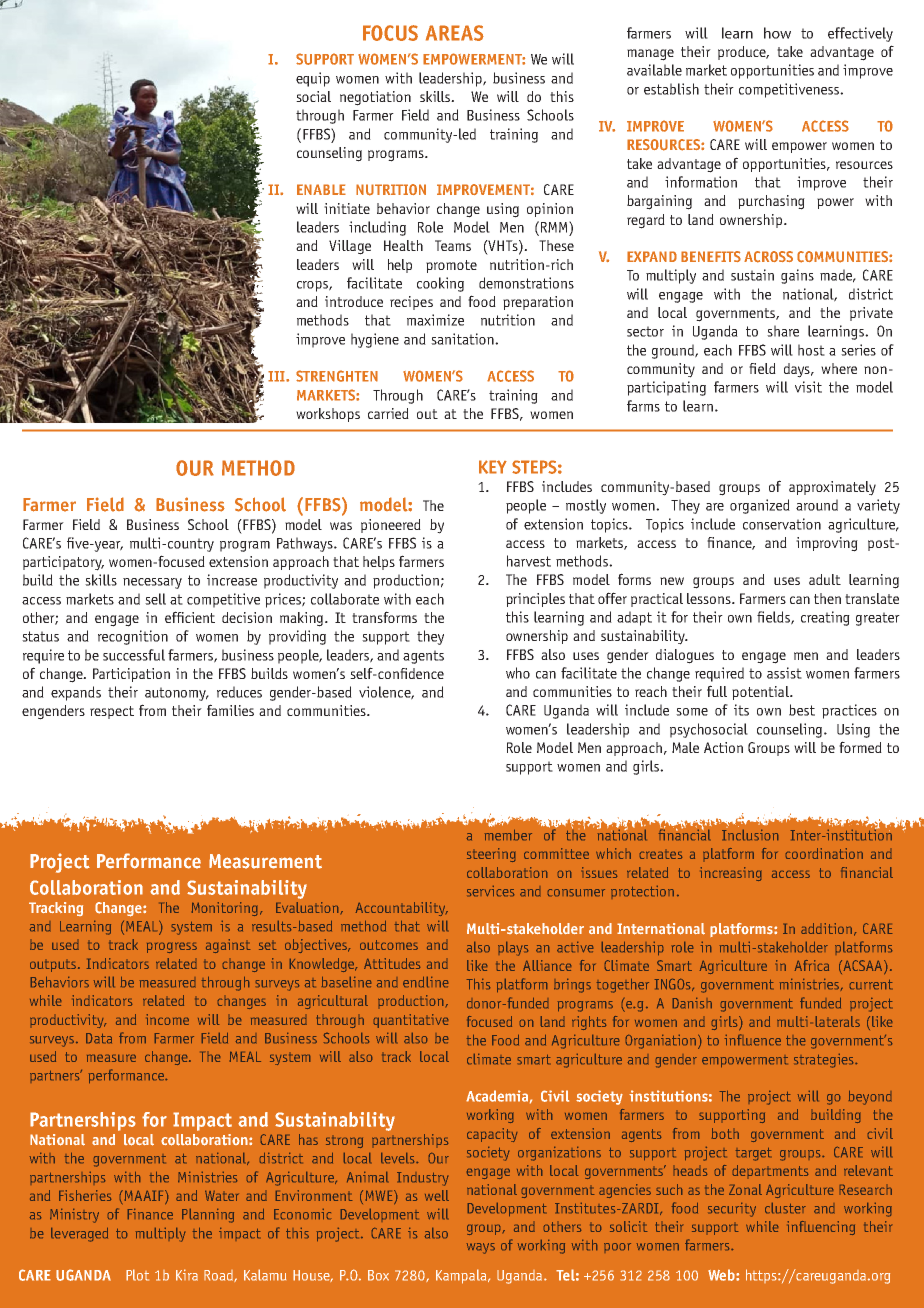 The image size is (924, 1308). What do you see at coordinates (437, 1195) in the image?
I see `well` at bounding box center [437, 1195].
